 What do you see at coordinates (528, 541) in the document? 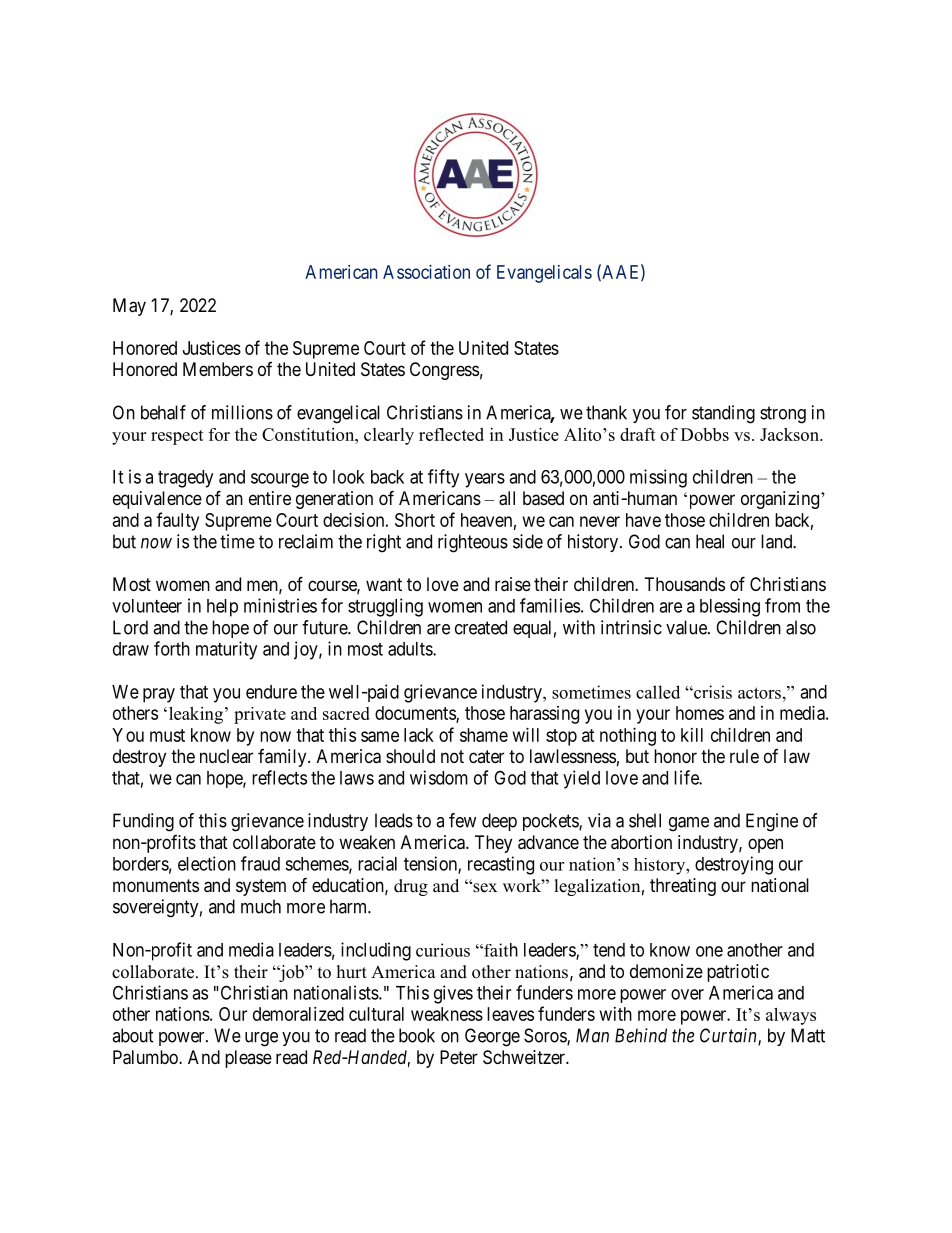
I see `side` at bounding box center [528, 541].
